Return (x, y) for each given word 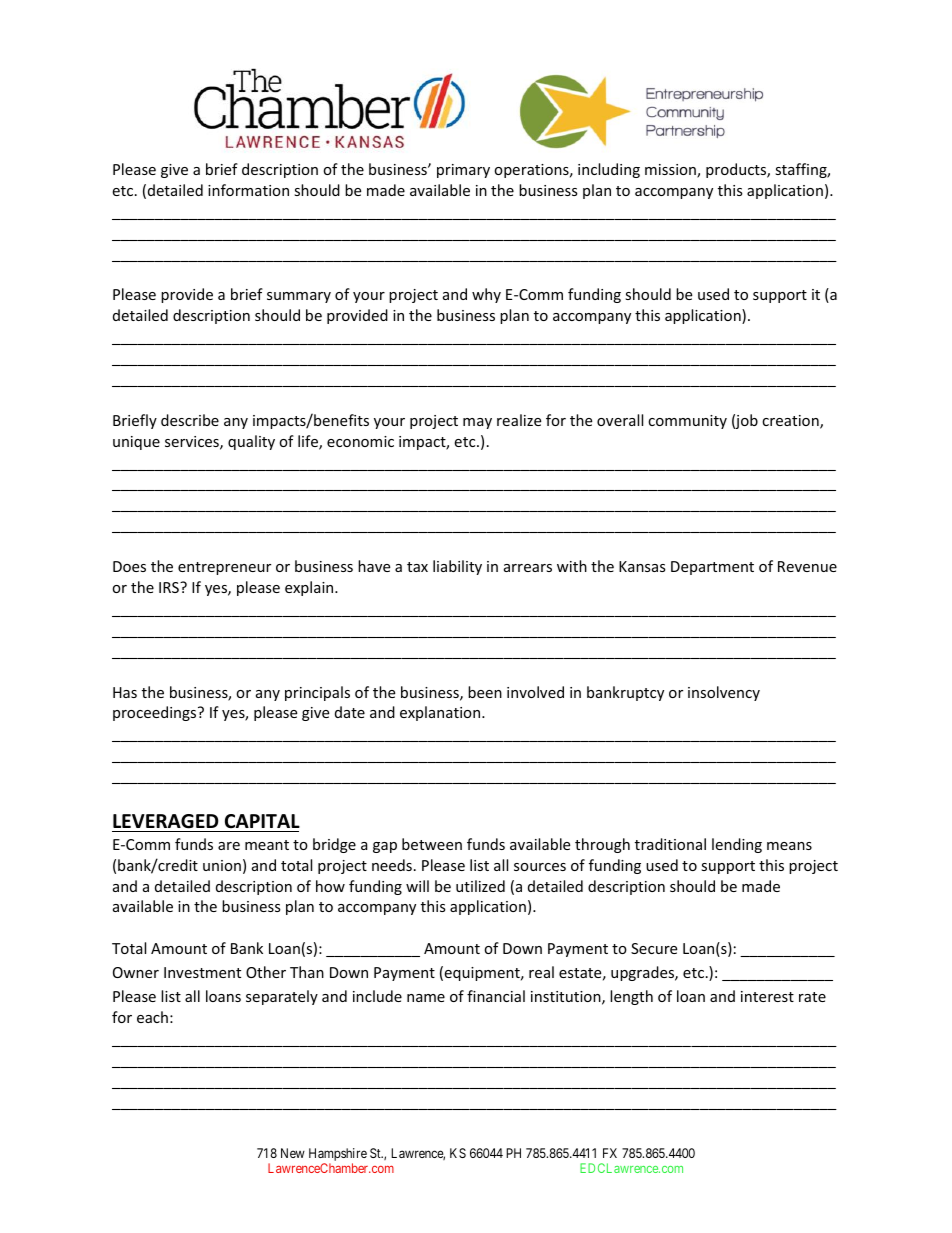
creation (791, 422)
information (248, 190)
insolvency (724, 693)
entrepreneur (224, 568)
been (485, 692)
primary (463, 171)
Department (712, 568)
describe (190, 420)
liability (457, 567)
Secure (654, 948)
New (293, 1153)
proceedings (156, 713)
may (477, 423)
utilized (480, 886)
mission (671, 171)
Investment (202, 972)
